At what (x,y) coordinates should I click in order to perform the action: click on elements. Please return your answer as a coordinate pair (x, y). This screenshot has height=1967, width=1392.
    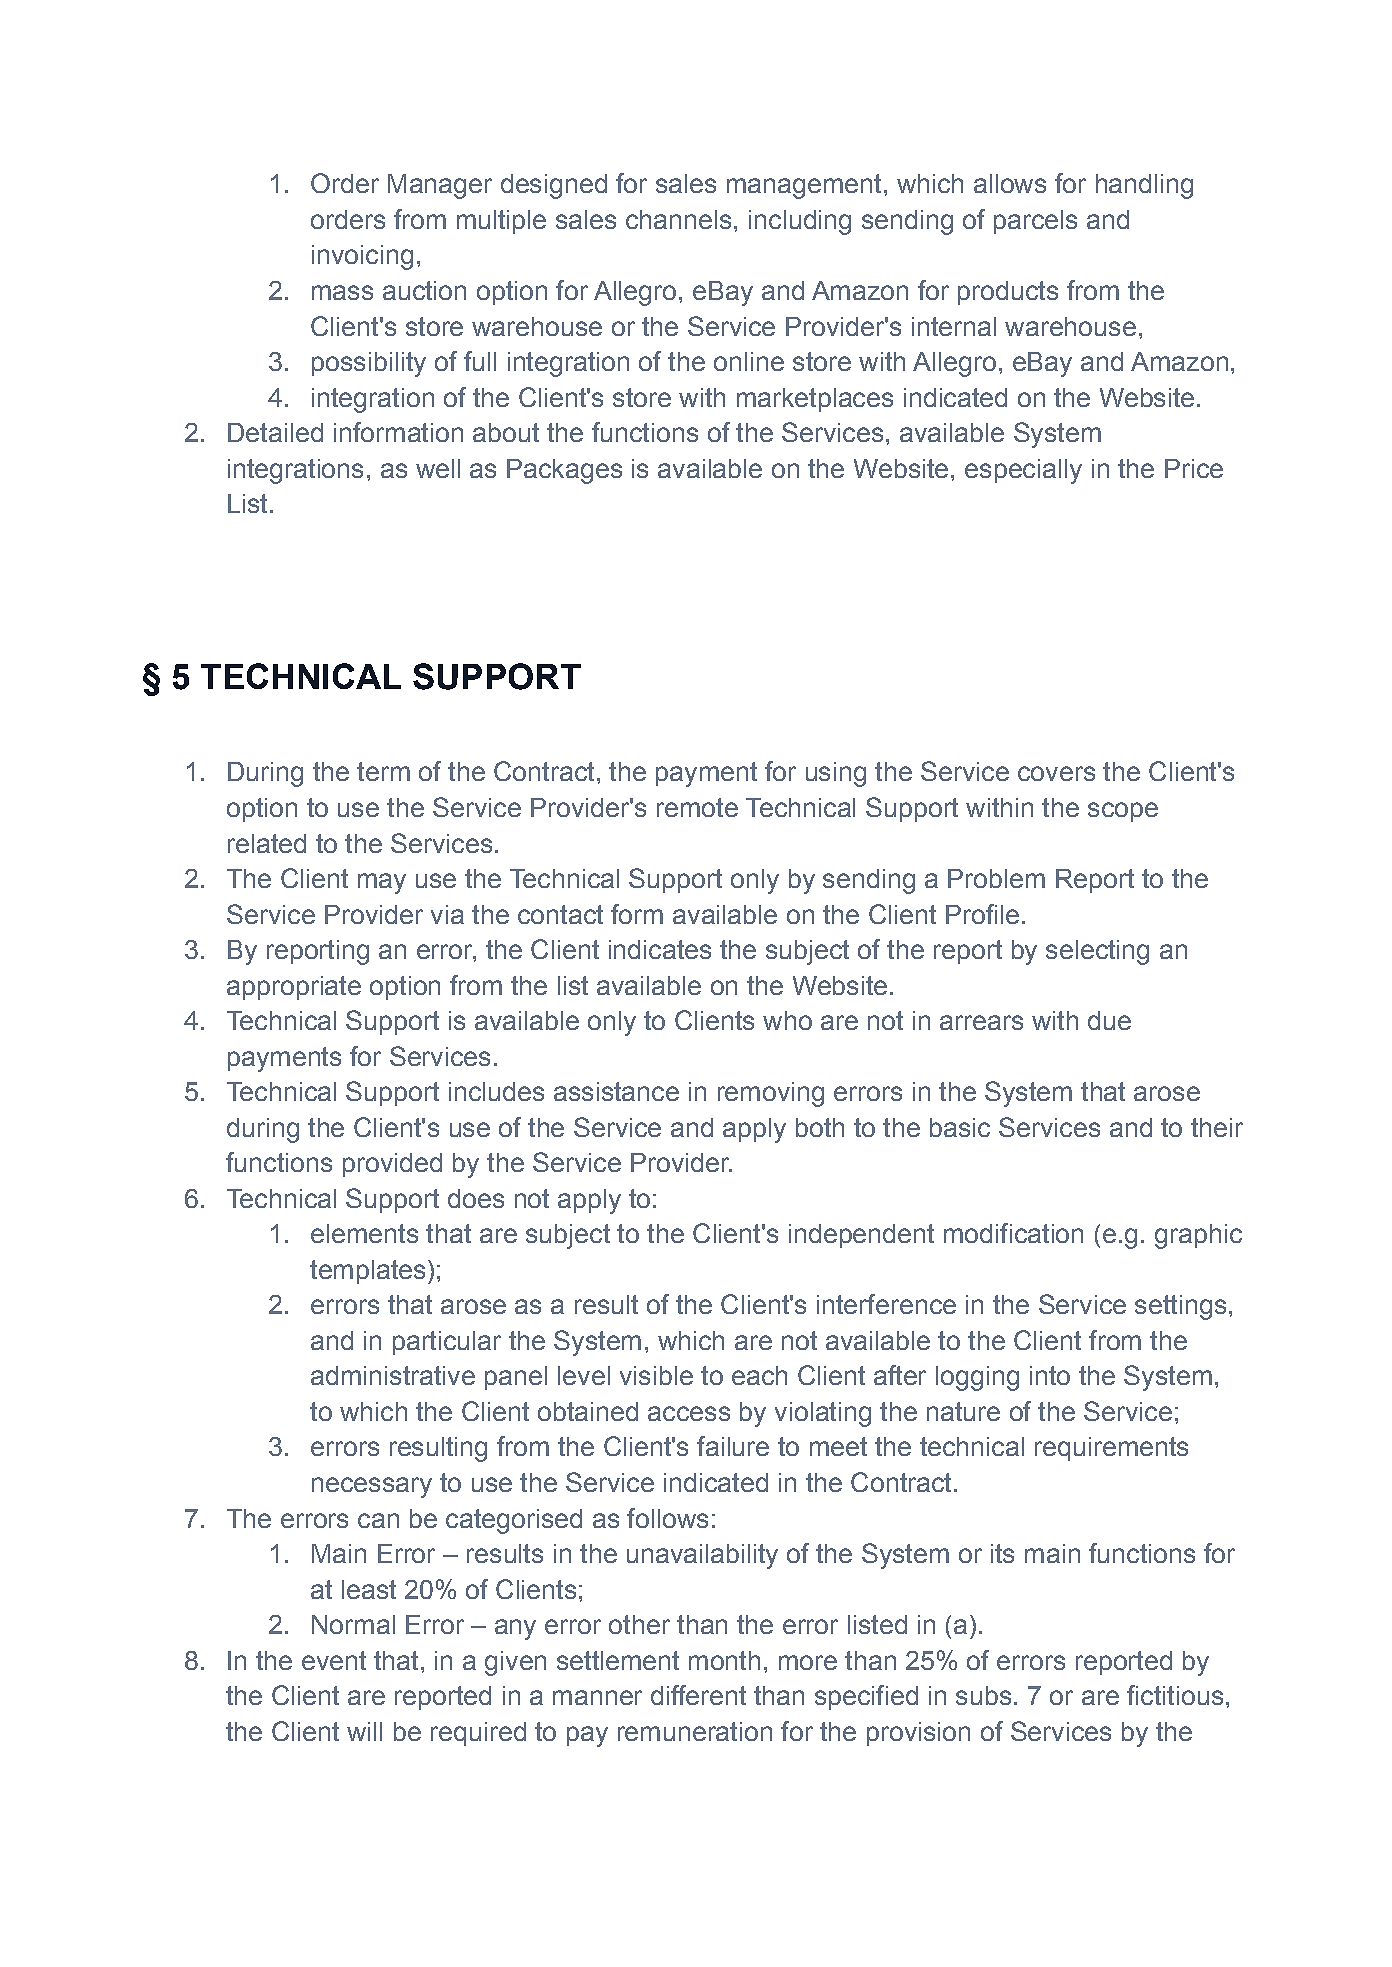
    Looking at the image, I should click on (364, 1233).
